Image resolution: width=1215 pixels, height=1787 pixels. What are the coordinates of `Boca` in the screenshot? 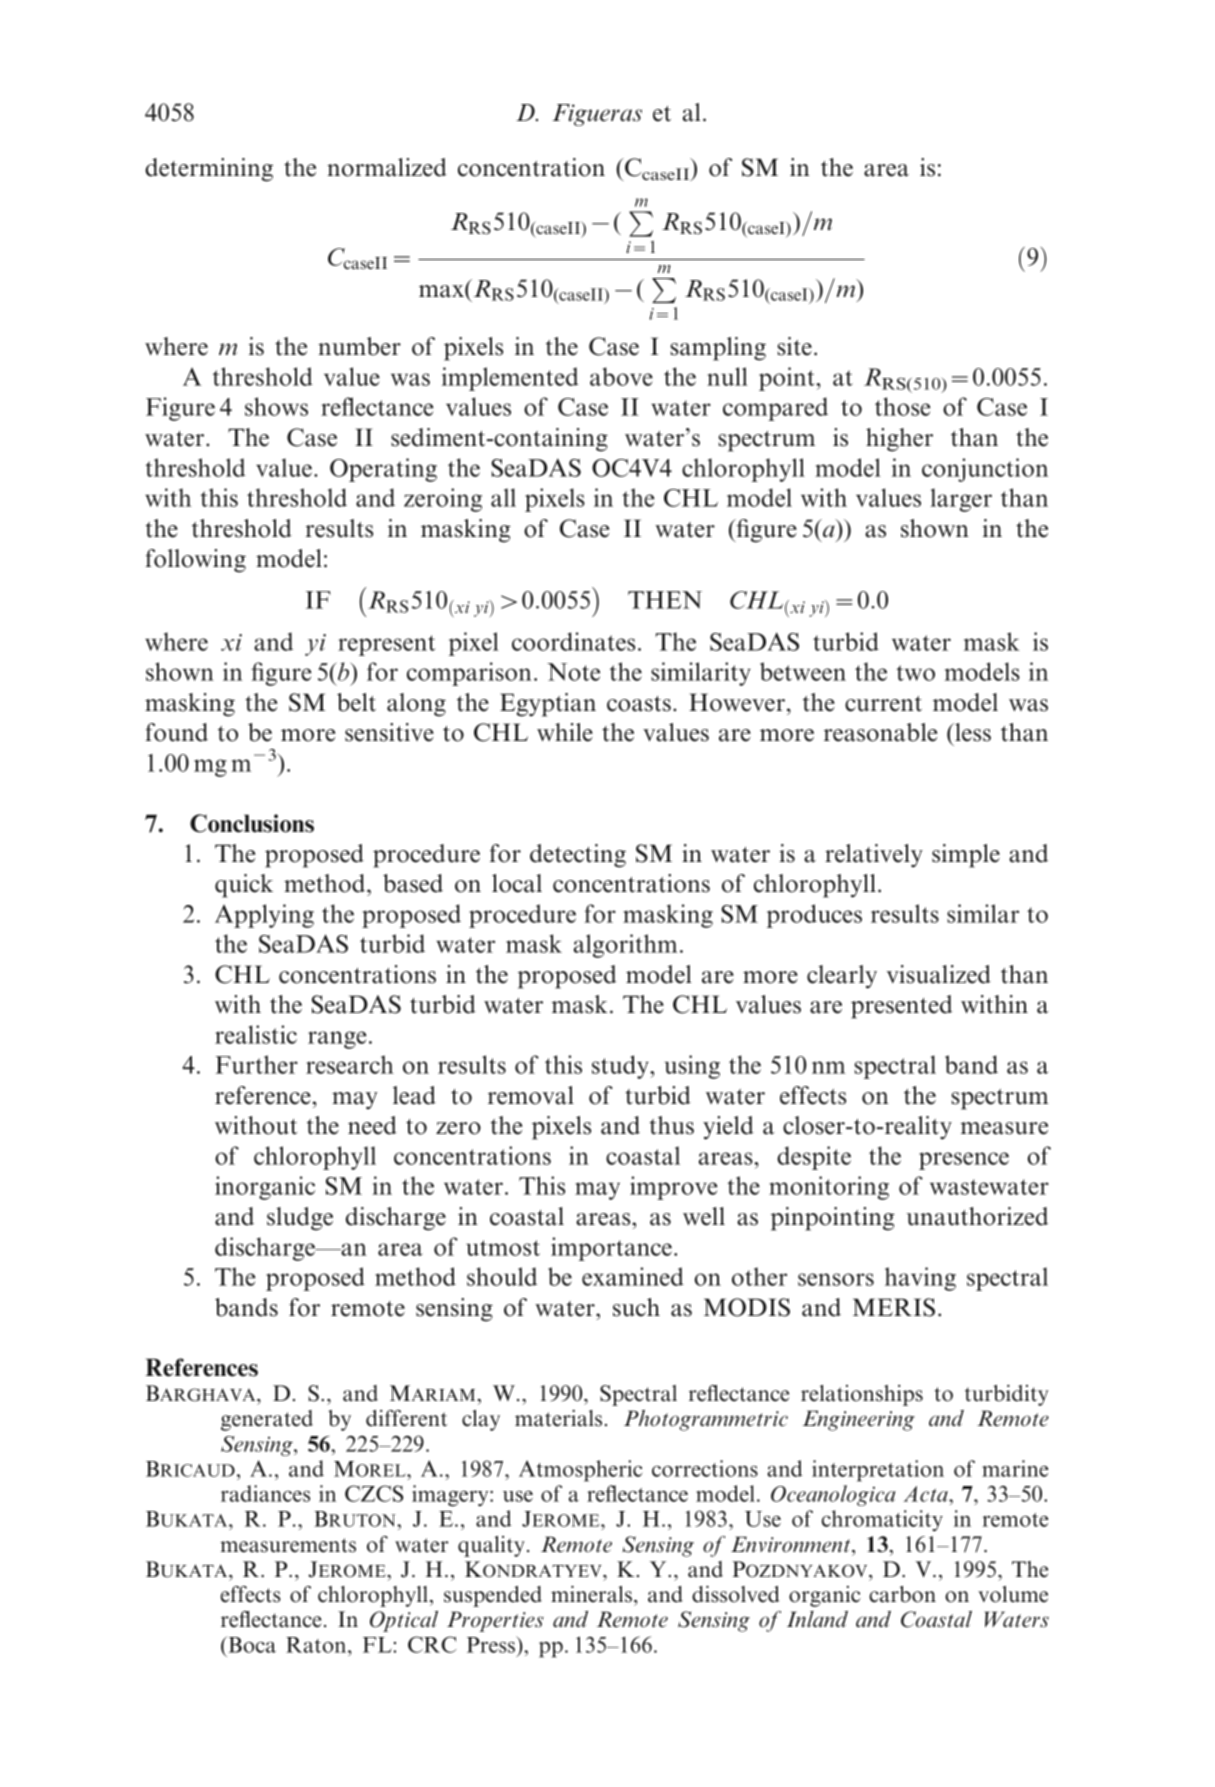 It's located at (251, 1644).
